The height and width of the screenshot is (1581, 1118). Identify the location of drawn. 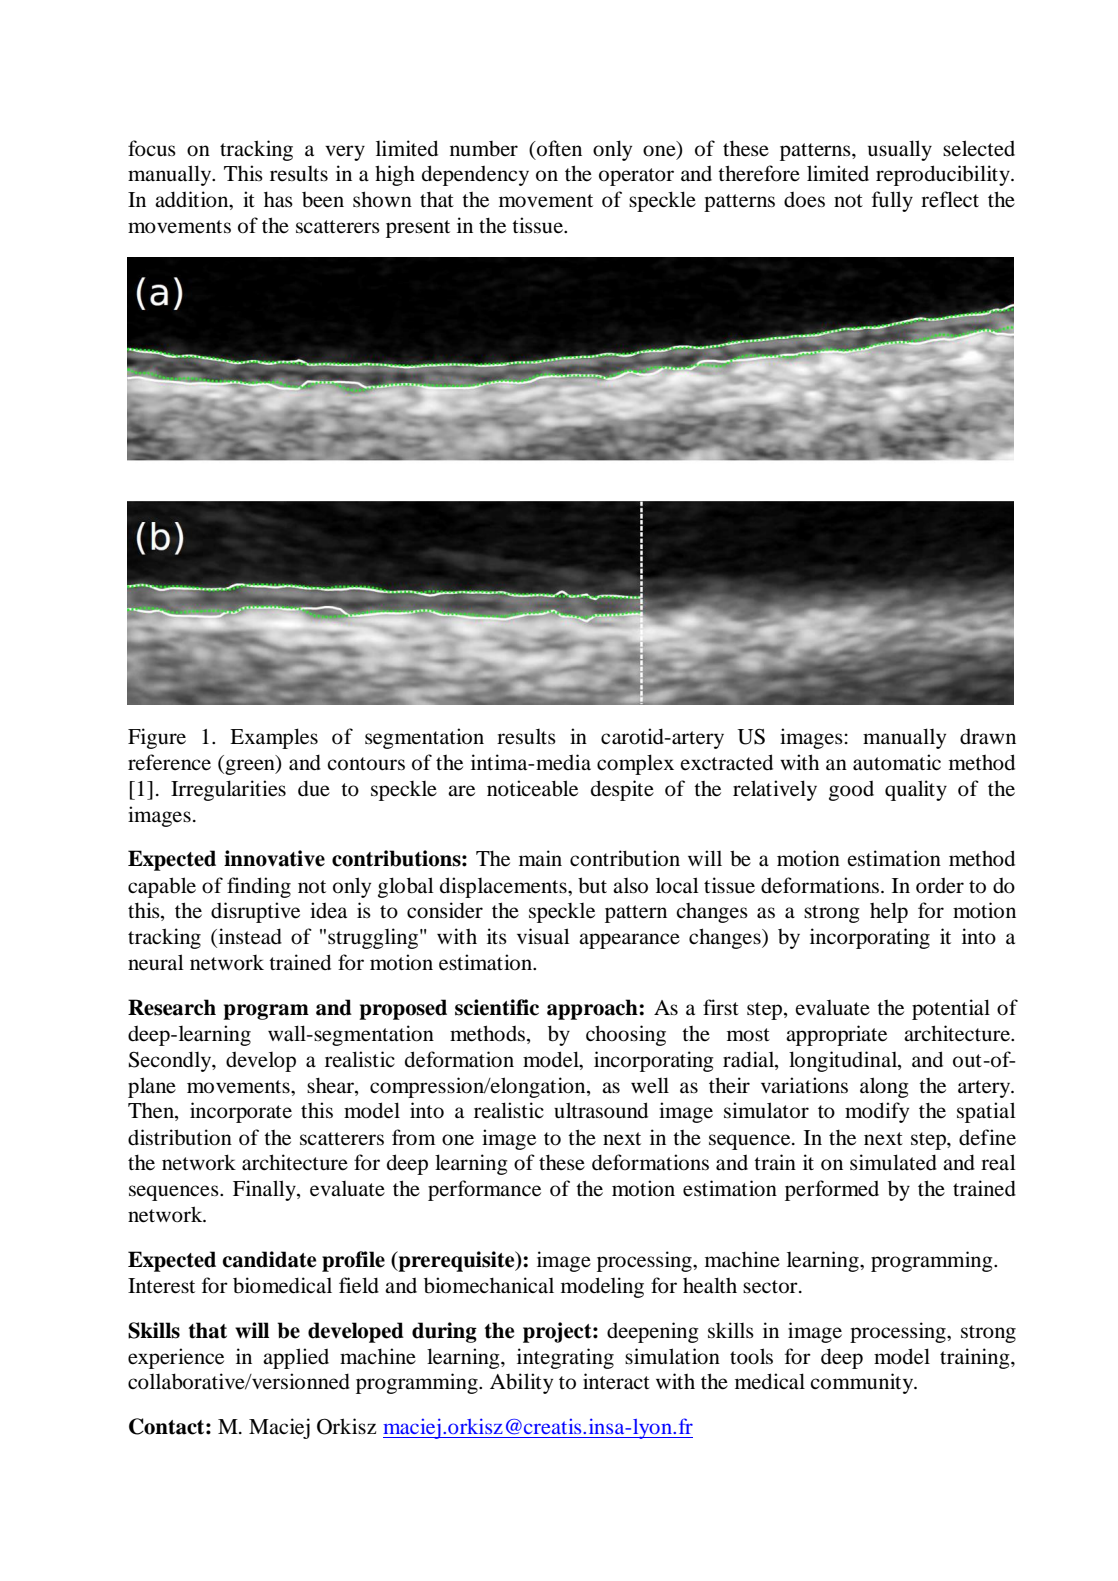
(988, 737).
